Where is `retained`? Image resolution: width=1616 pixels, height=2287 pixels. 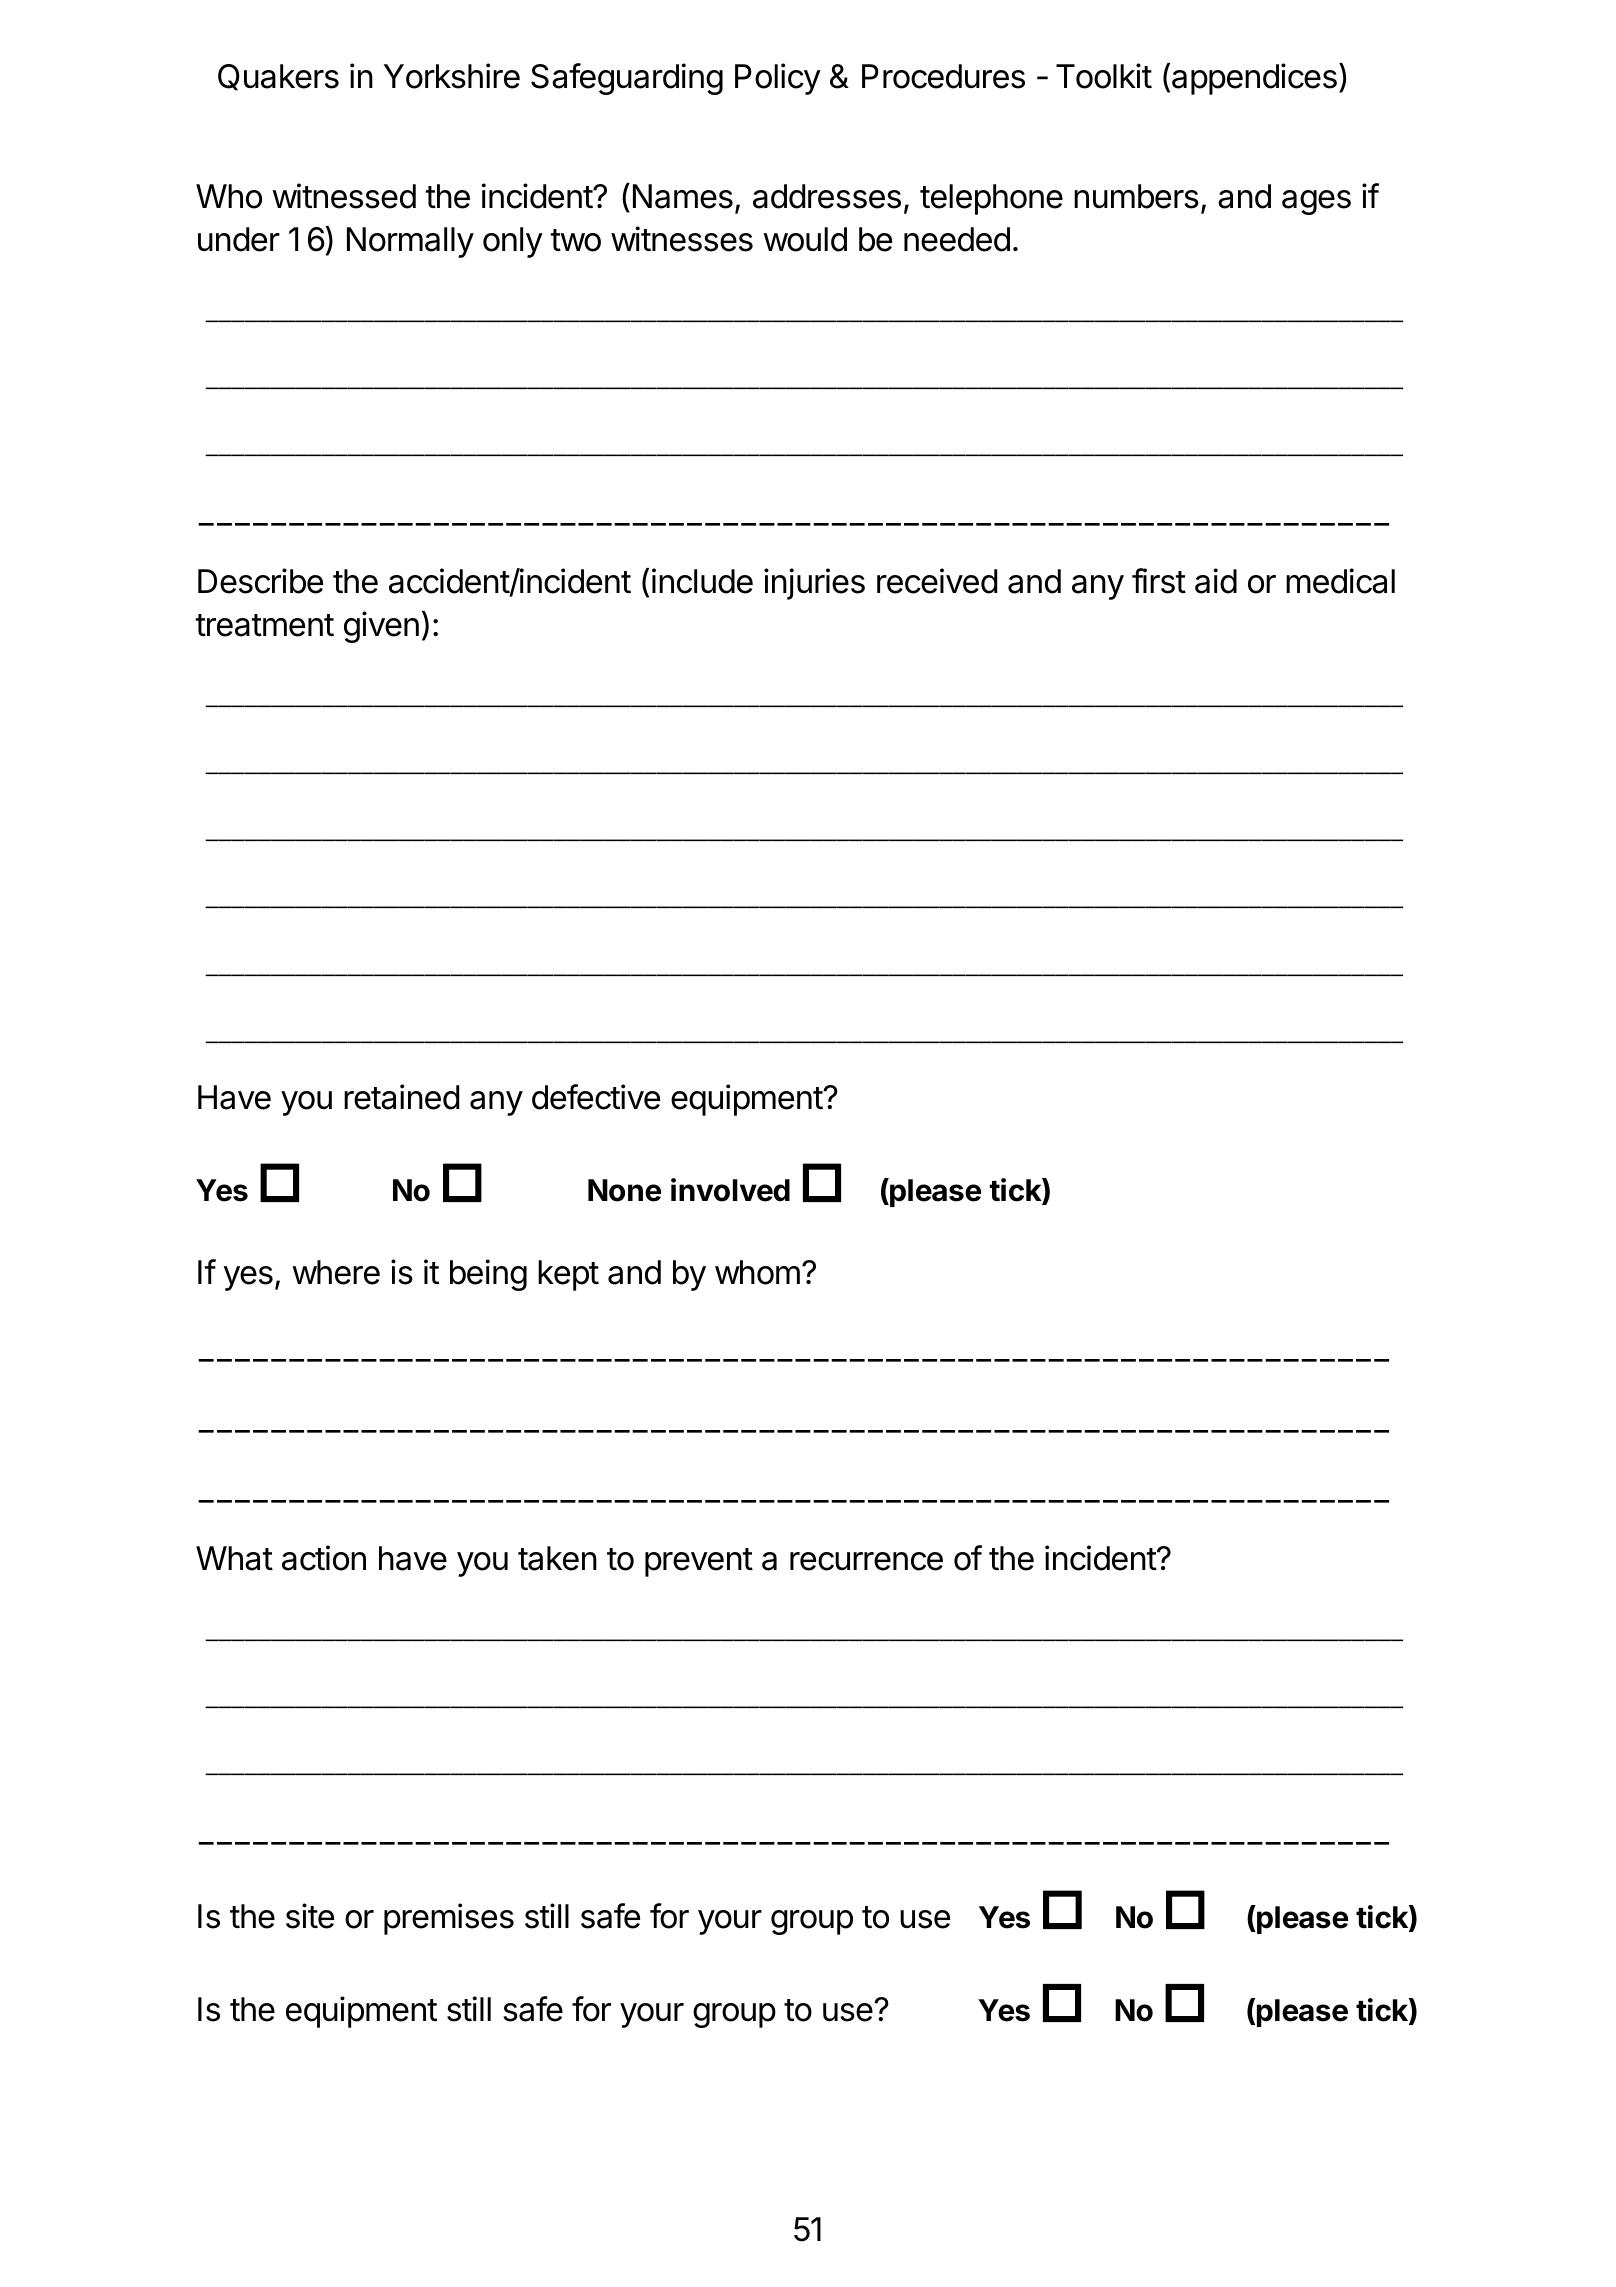 retained is located at coordinates (401, 1097).
